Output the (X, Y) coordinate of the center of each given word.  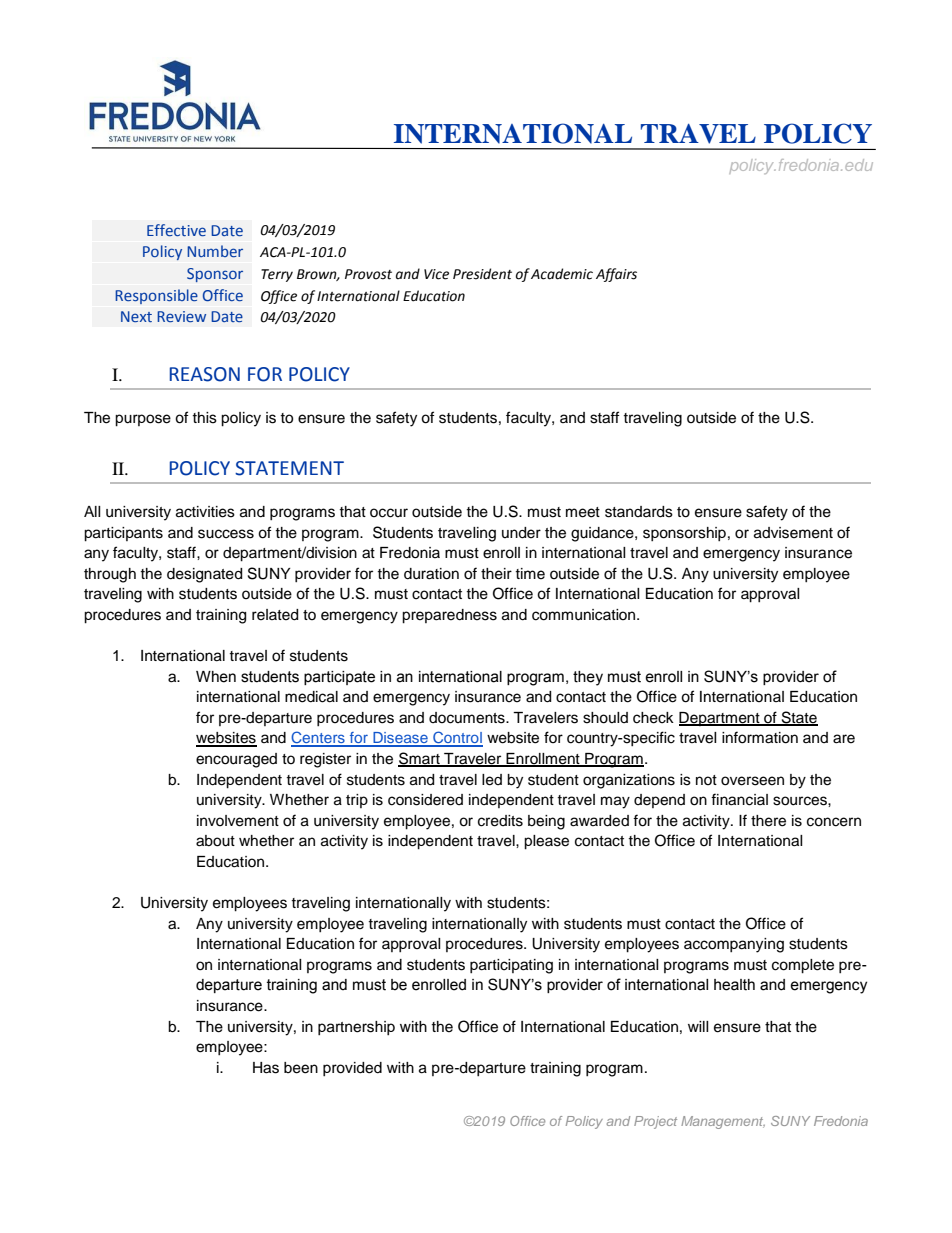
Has (266, 1068)
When (216, 677)
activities (205, 512)
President (482, 274)
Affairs (616, 275)
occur (389, 513)
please (546, 842)
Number (215, 251)
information (760, 737)
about (215, 841)
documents (468, 718)
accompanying (734, 945)
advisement (793, 533)
